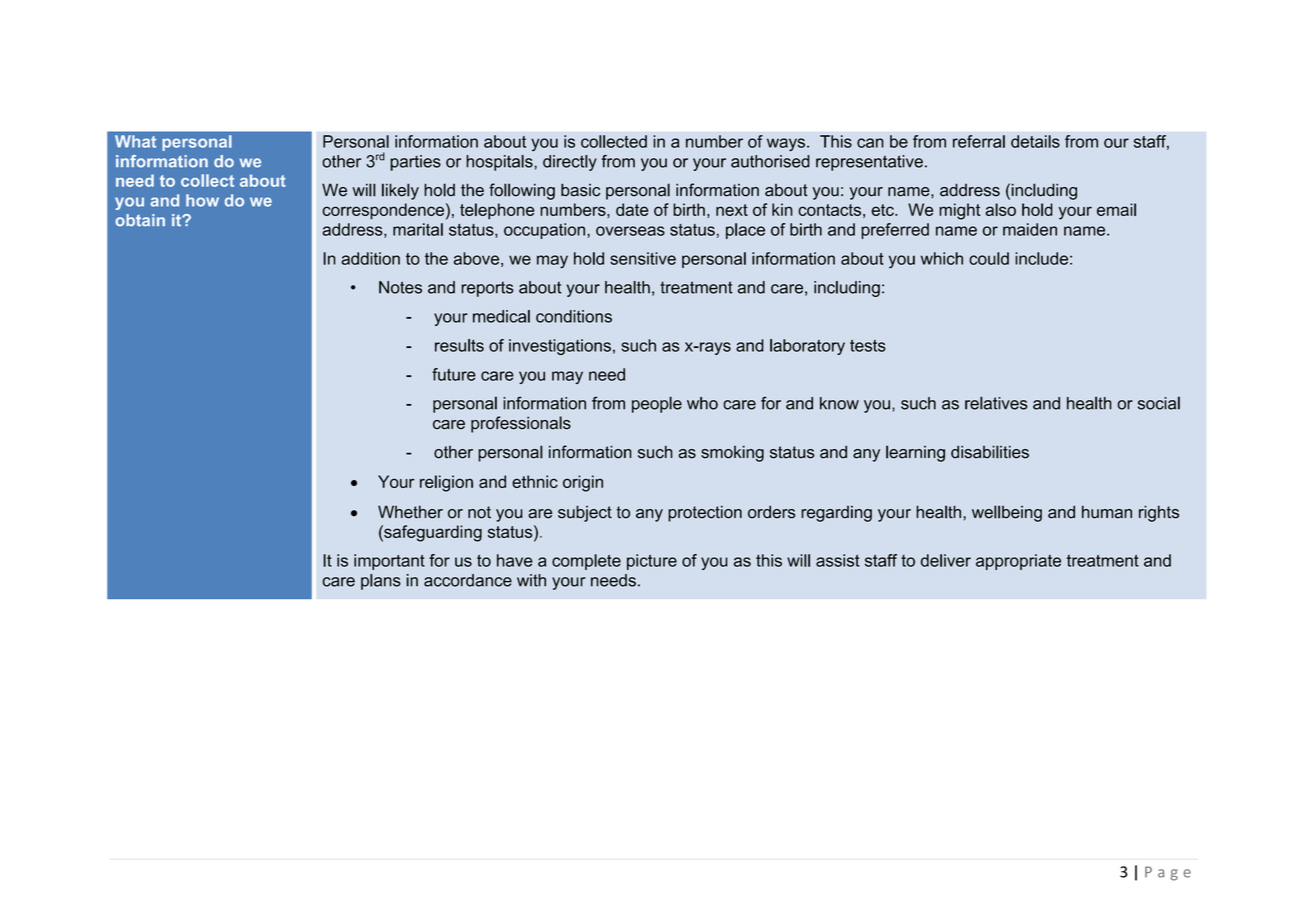  I want to click on appropriate, so click(1018, 562).
